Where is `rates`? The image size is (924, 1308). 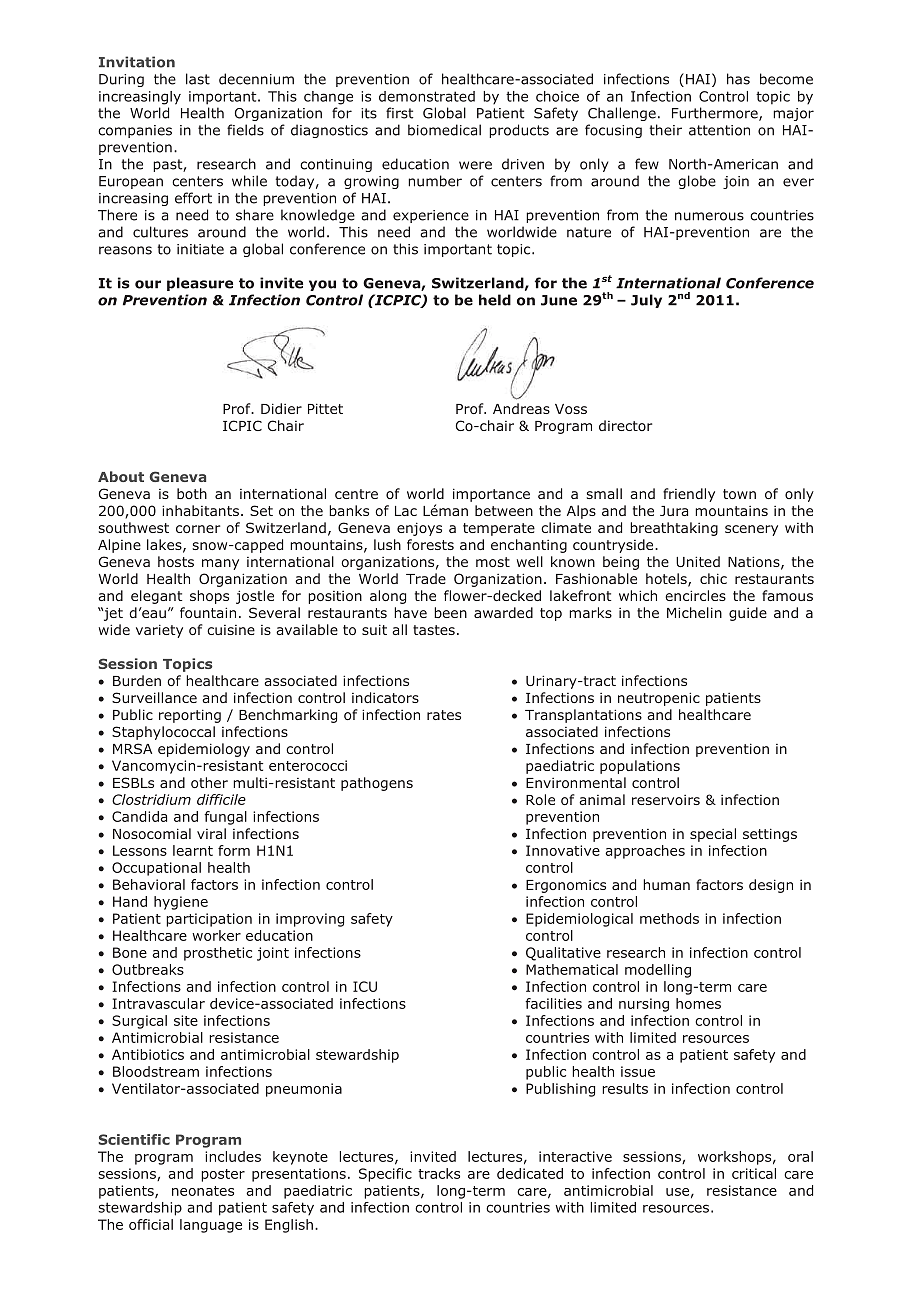 rates is located at coordinates (444, 715).
